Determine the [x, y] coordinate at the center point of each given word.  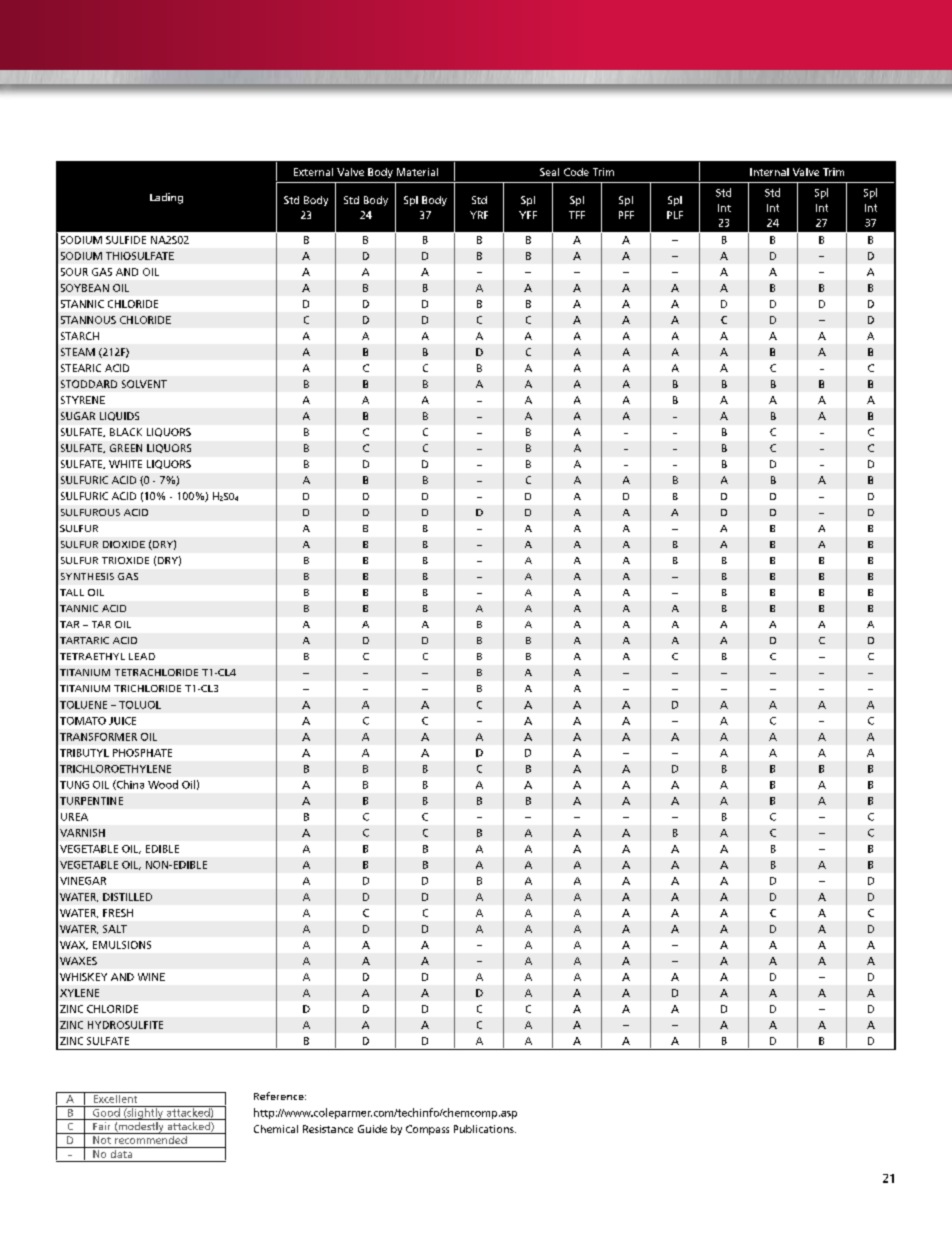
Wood [163, 784]
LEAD [142, 656]
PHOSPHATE [142, 753]
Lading [166, 198]
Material [417, 172]
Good [106, 1111]
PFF [626, 215]
